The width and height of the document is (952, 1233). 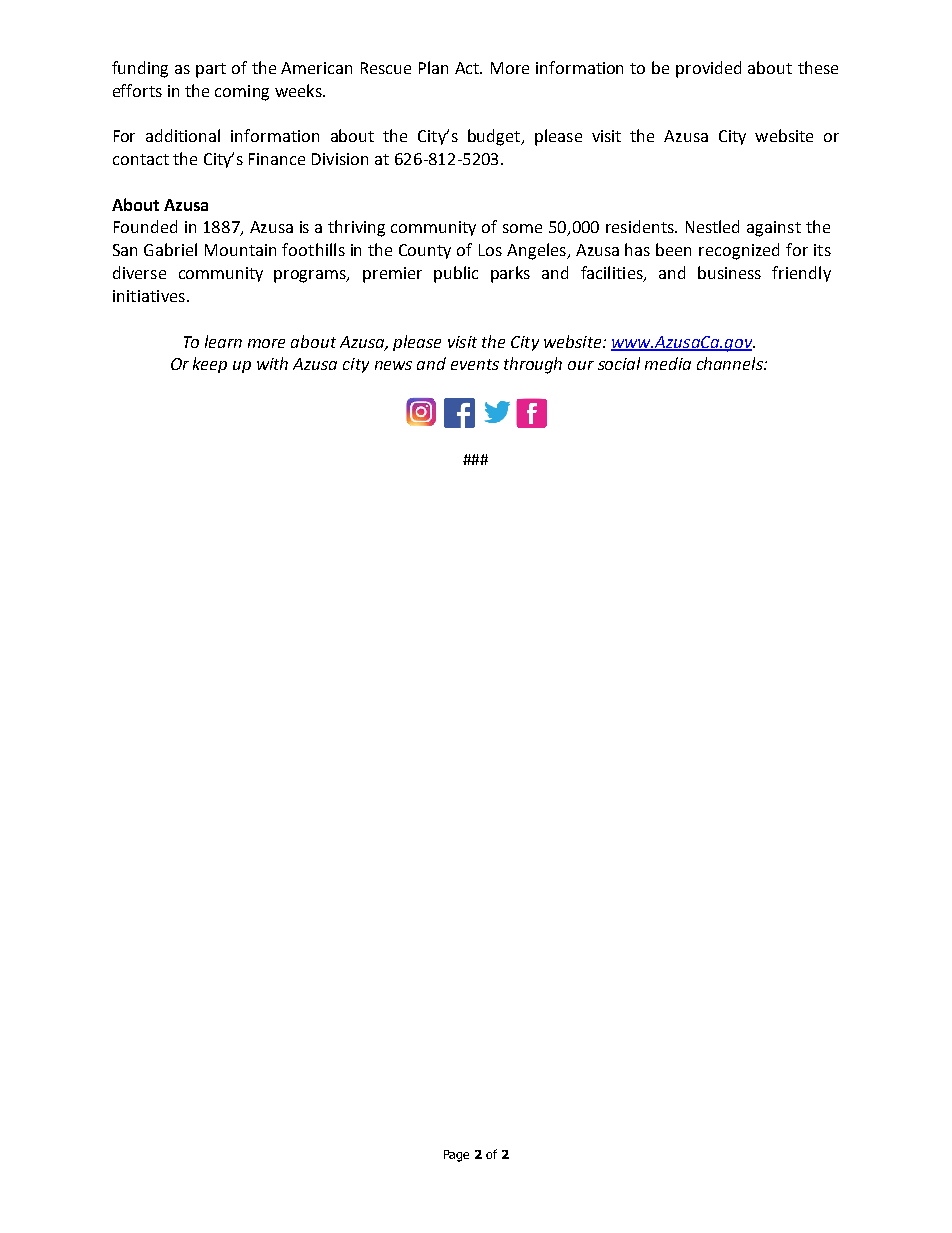 I want to click on Page, so click(x=456, y=1156).
